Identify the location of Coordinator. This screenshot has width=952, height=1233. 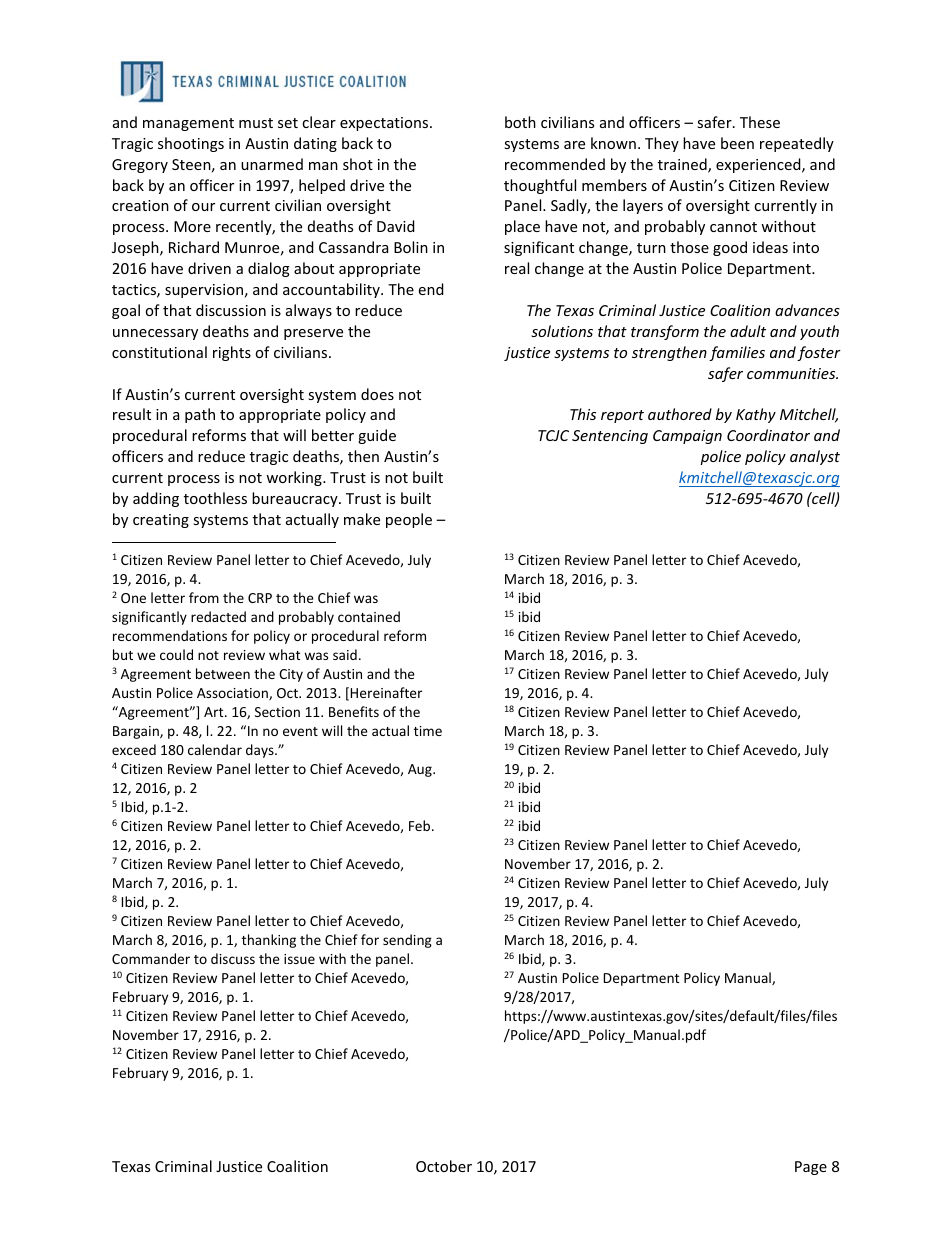
(768, 435).
